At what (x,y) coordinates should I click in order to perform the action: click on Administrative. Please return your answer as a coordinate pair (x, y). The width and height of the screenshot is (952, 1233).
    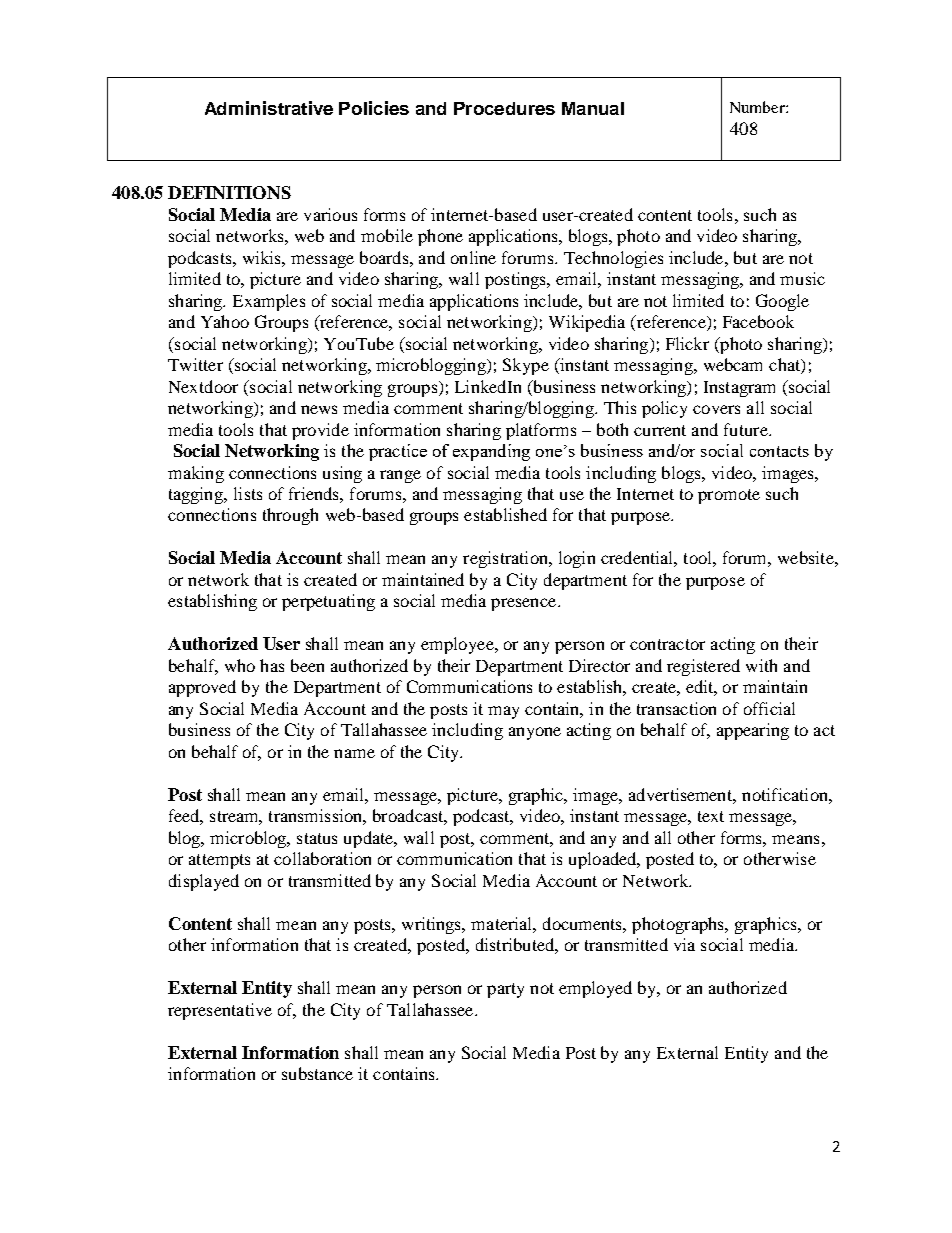
    Looking at the image, I should click on (269, 108).
